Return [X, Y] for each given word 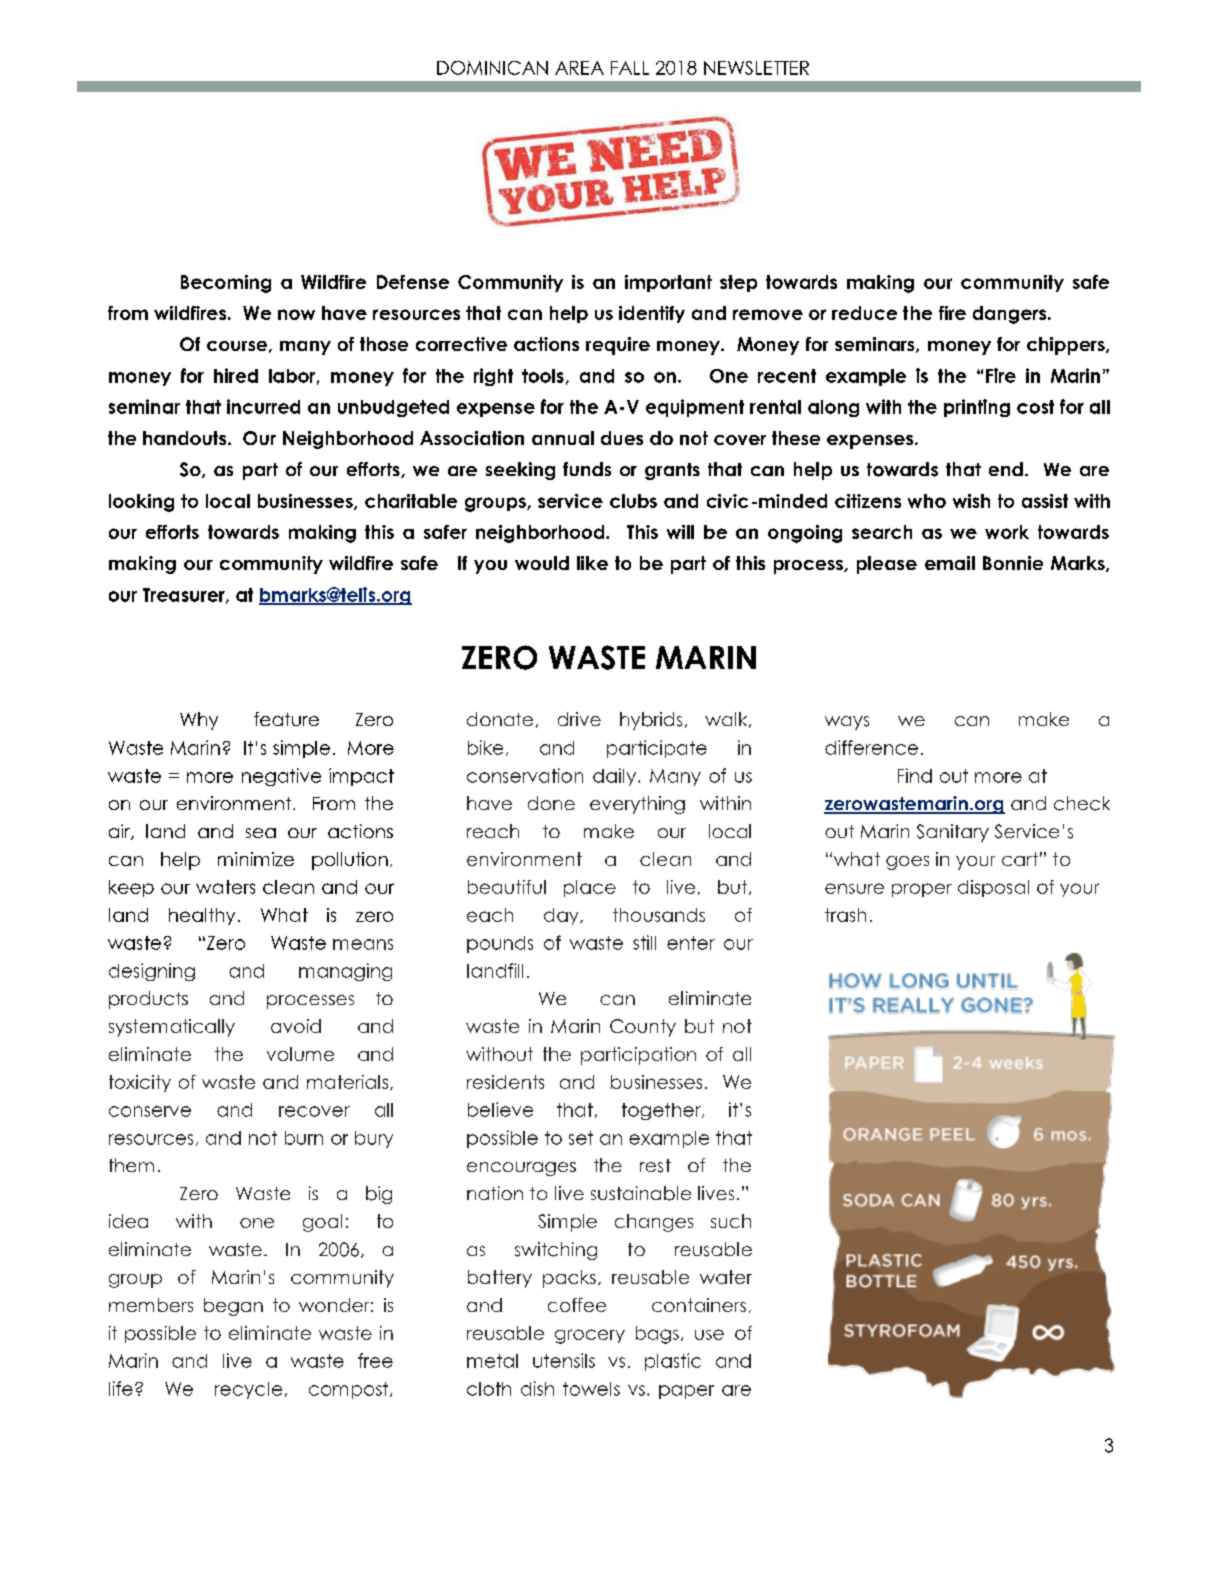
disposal [993, 888]
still [644, 942]
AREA [579, 68]
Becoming [226, 284]
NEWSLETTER [756, 68]
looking [141, 503]
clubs [633, 501]
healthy [202, 916]
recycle [248, 1390]
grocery [590, 1336]
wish [971, 501]
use [709, 1334]
